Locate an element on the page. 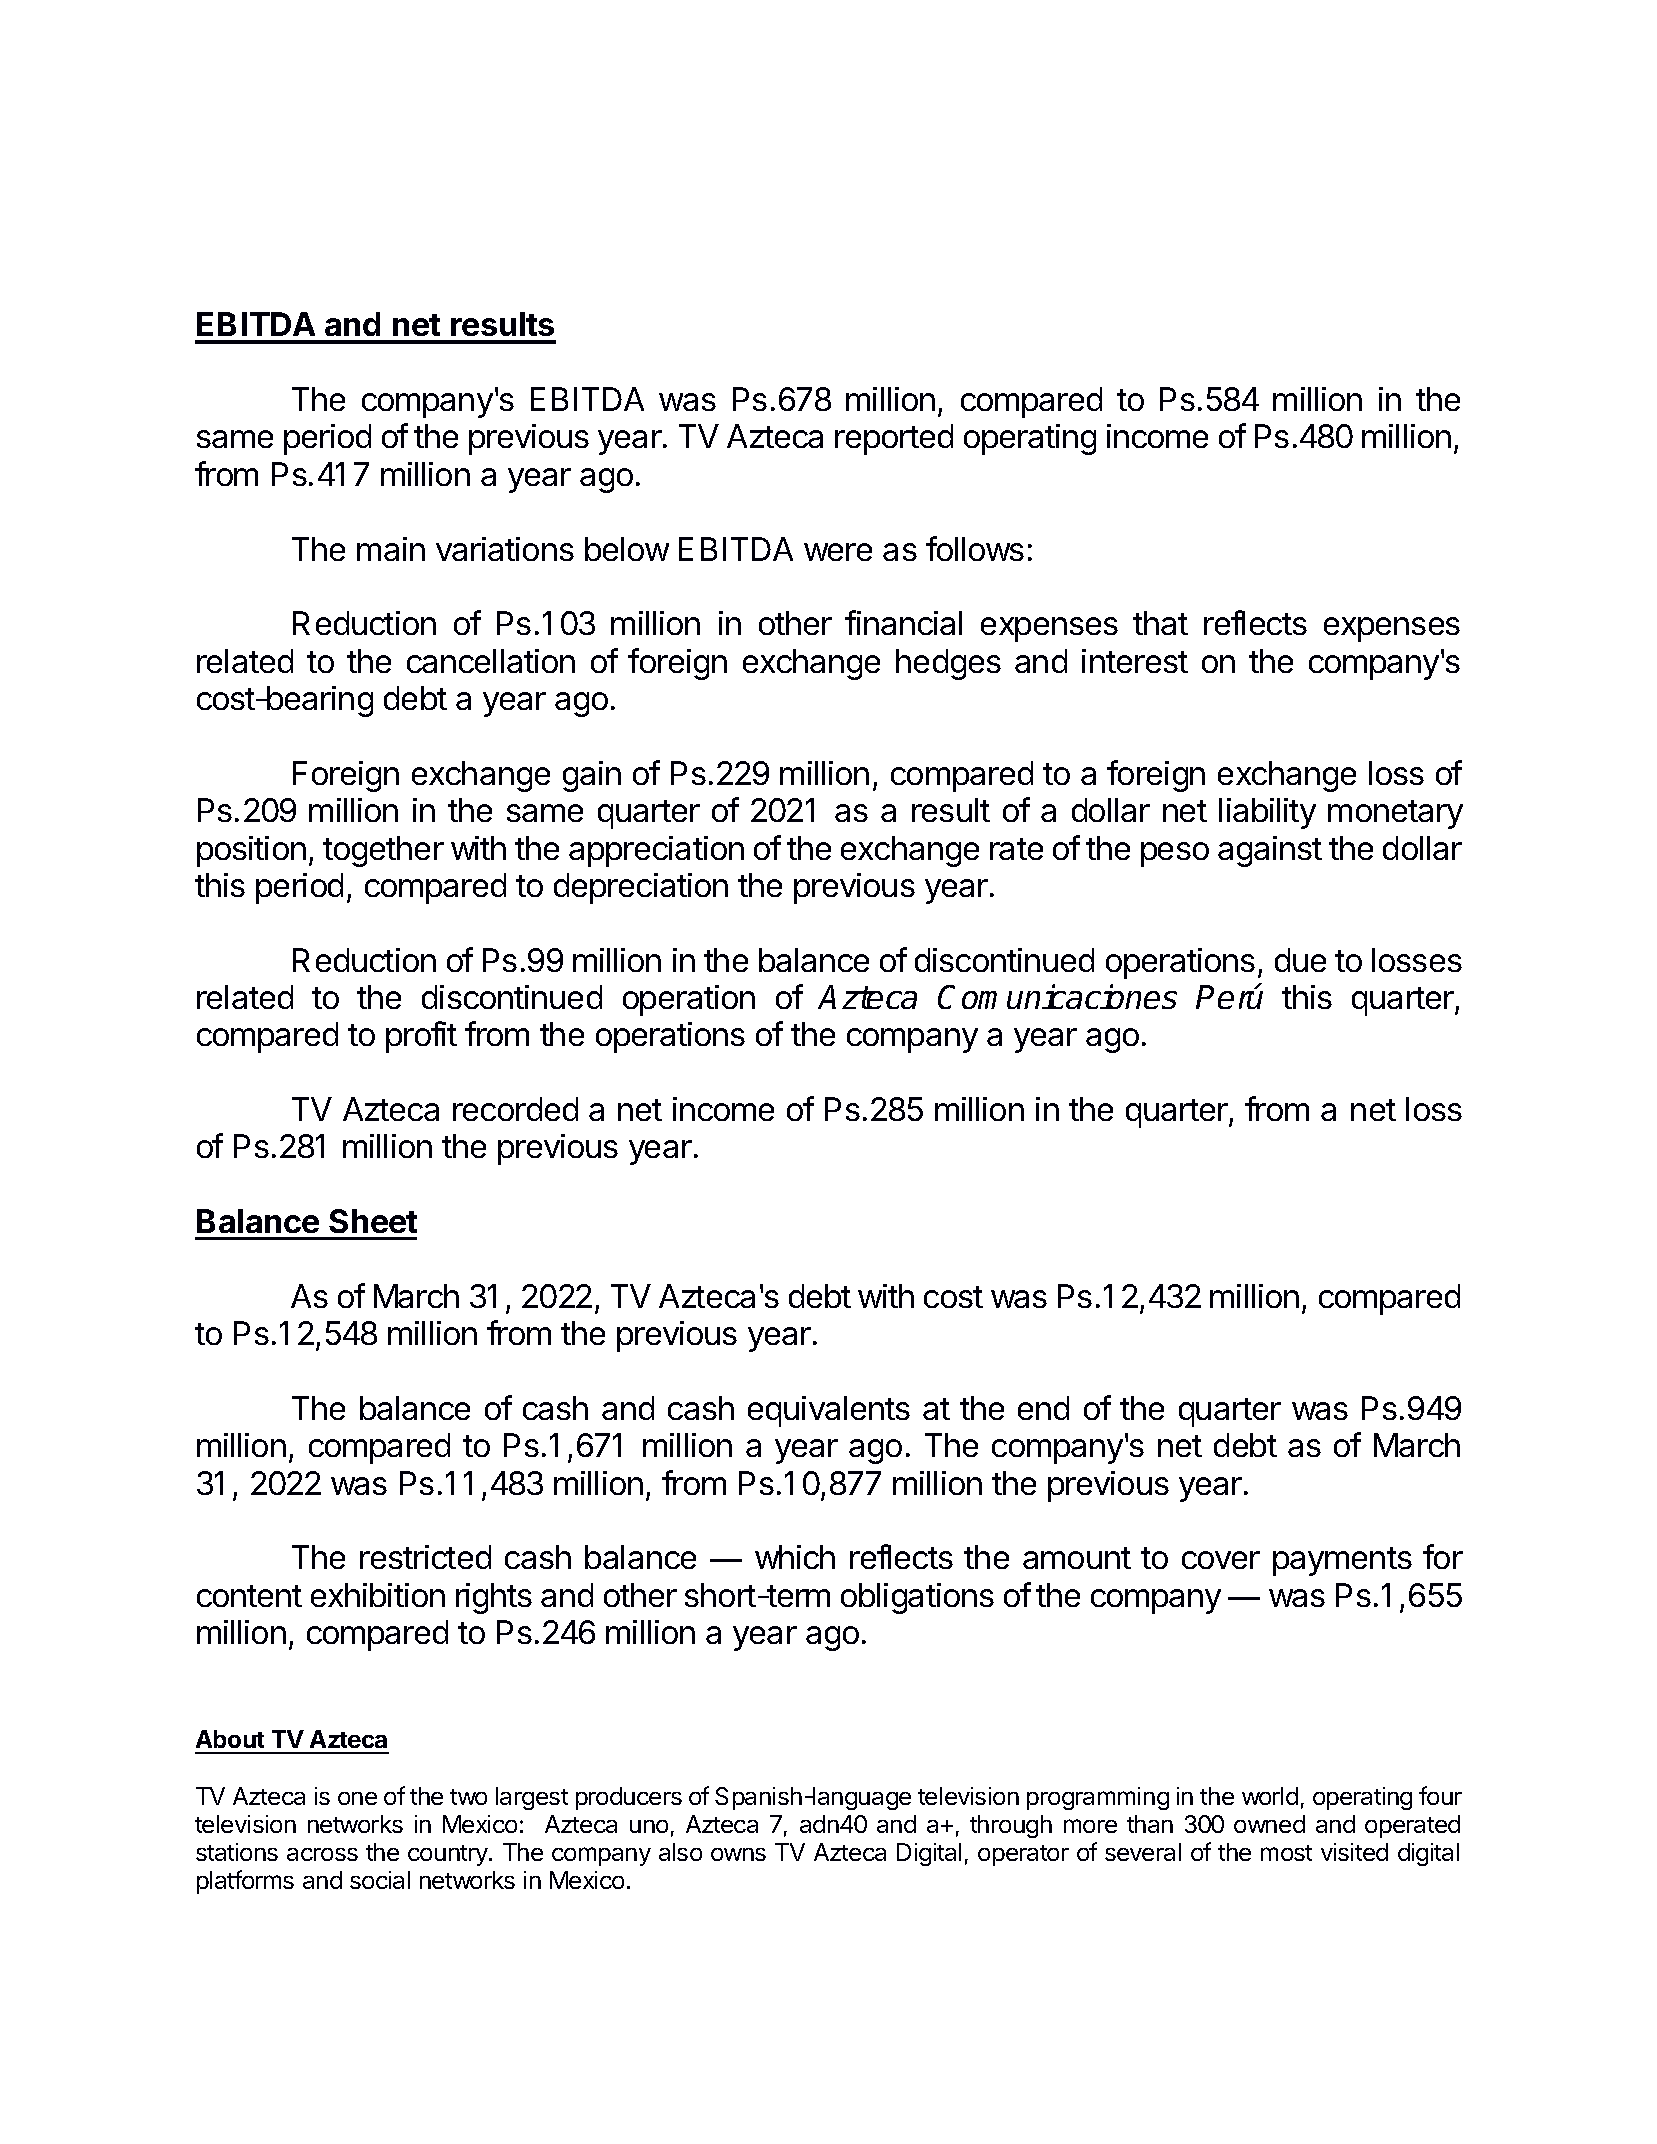 This image has height=2144, width=1657. recorded is located at coordinates (515, 1109).
